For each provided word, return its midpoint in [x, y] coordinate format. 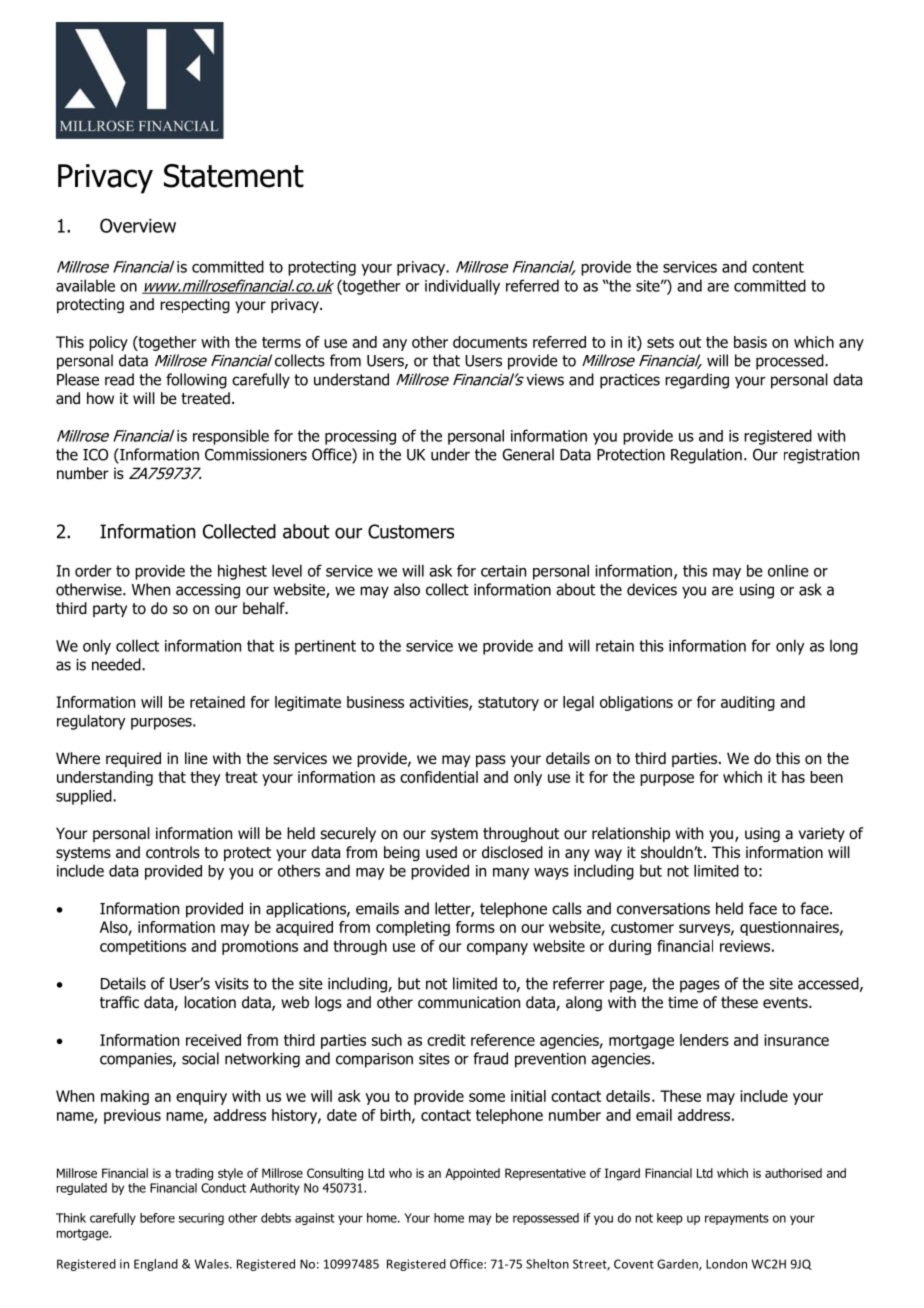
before [157, 1218]
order [93, 570]
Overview [138, 225]
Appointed [472, 1174]
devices [652, 589]
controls [173, 852]
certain [503, 571]
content [778, 267]
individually [462, 287]
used [441, 852]
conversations [663, 909]
